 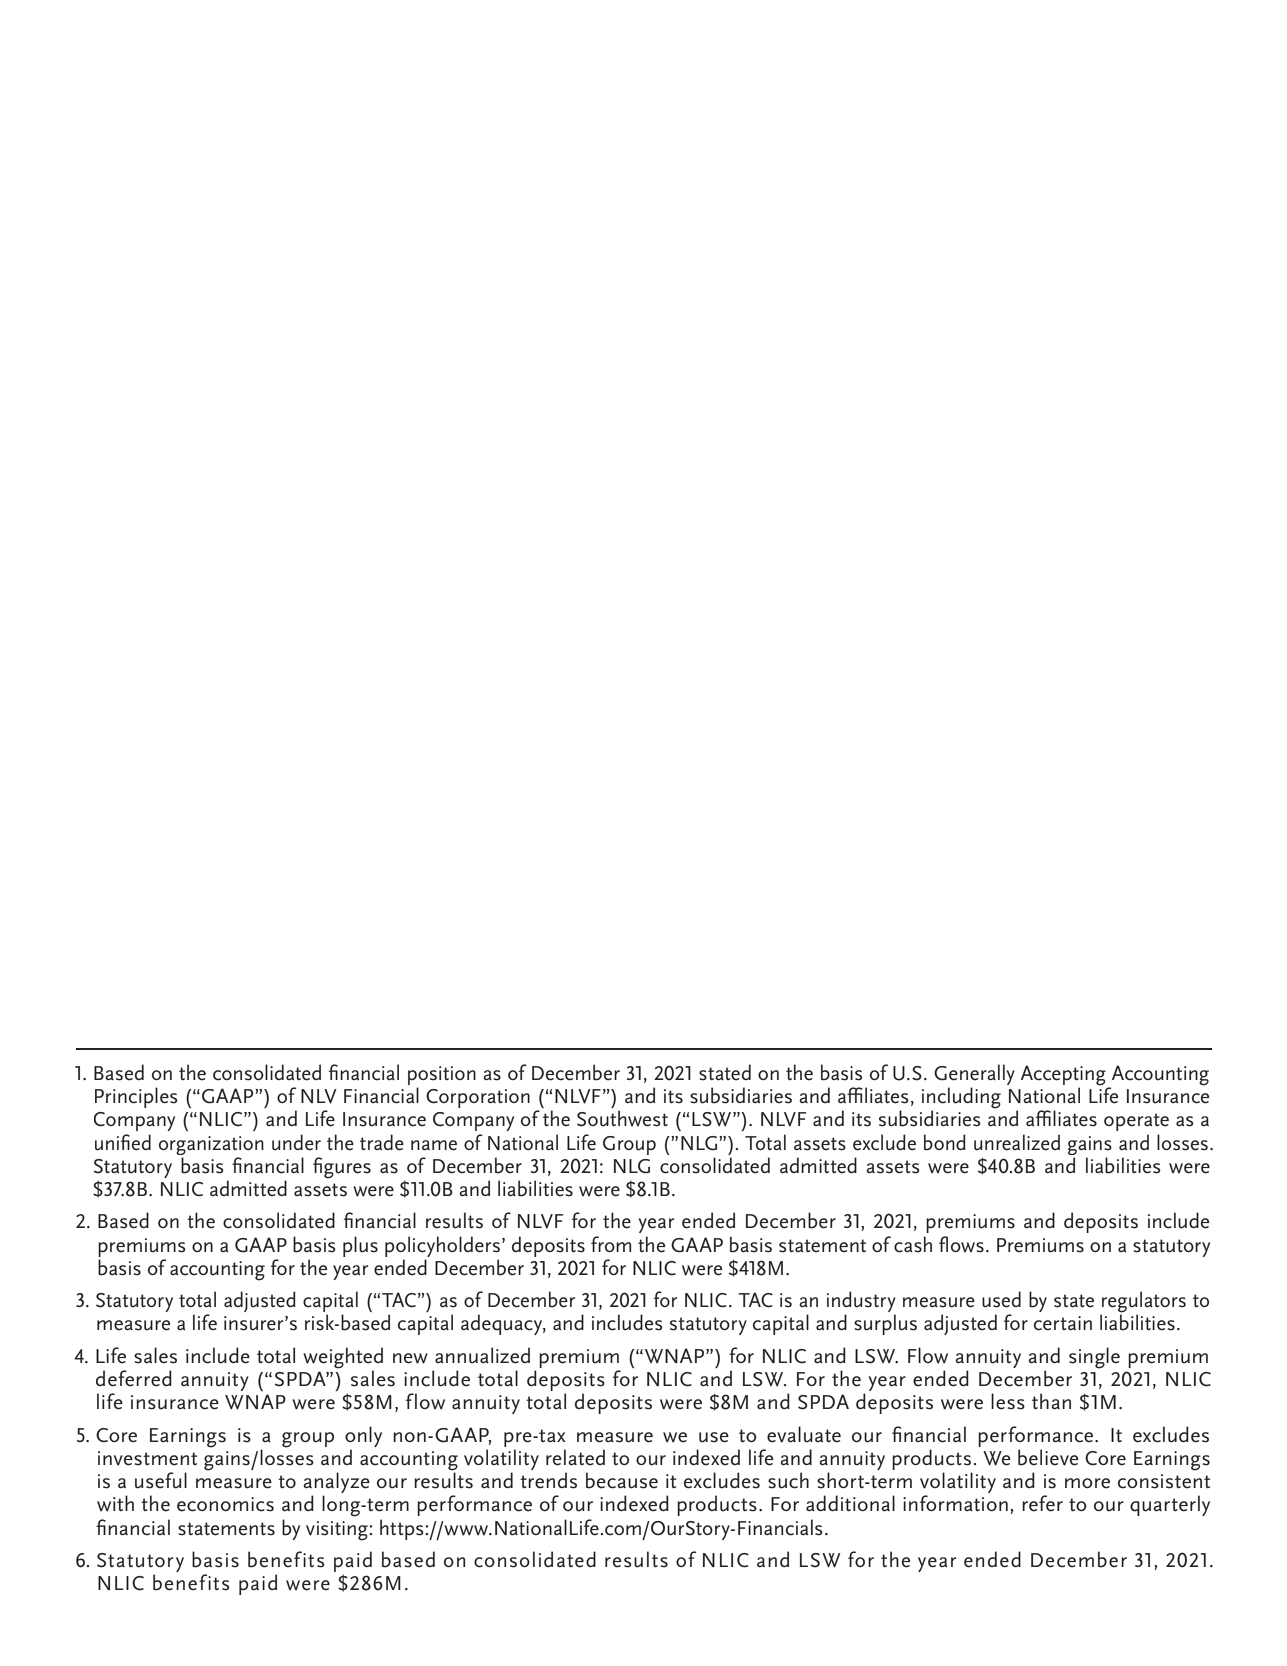 What do you see at coordinates (136, 1097) in the screenshot?
I see `Principles` at bounding box center [136, 1097].
